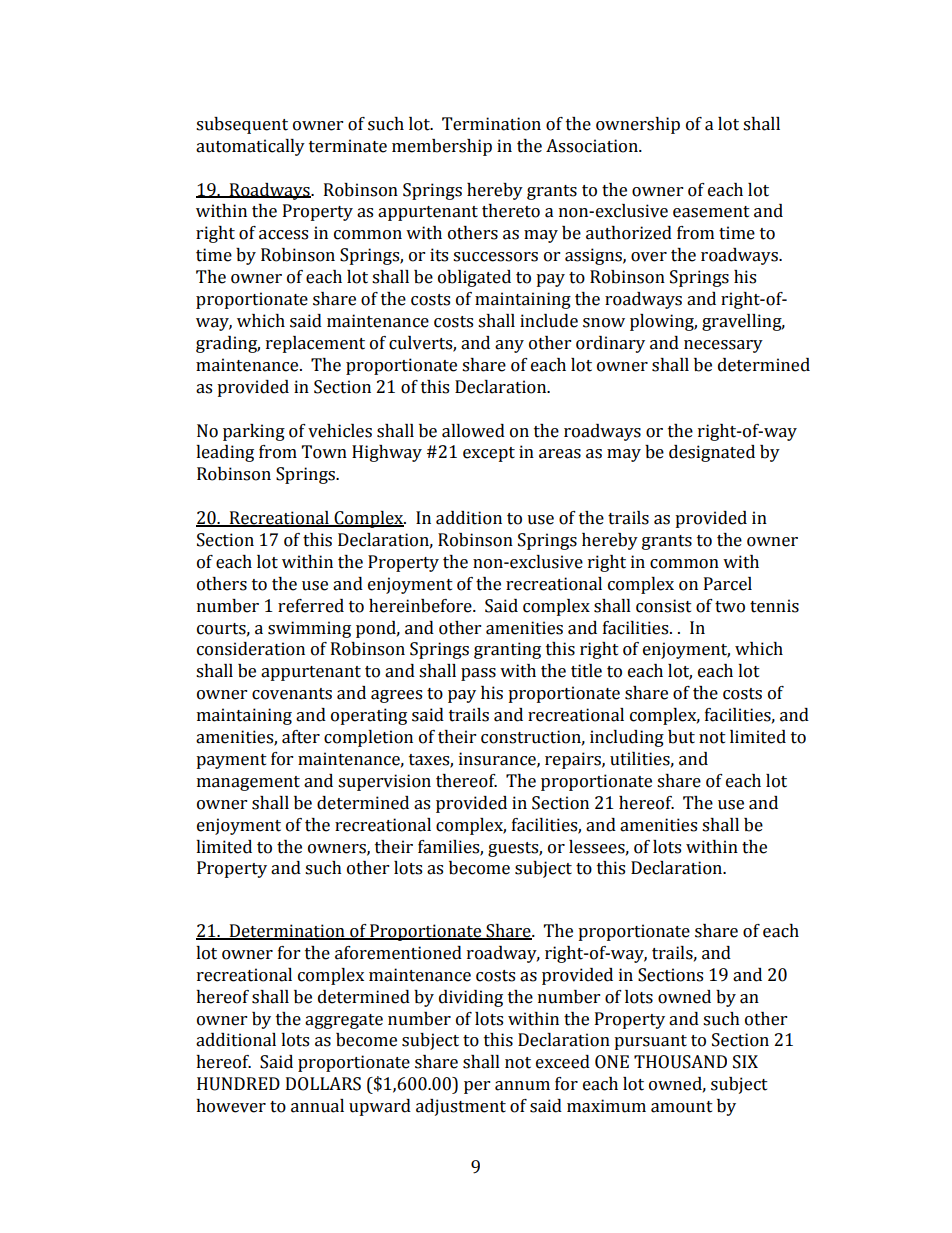 The width and height of the screenshot is (952, 1233). Describe the element at coordinates (712, 453) in the screenshot. I see `designated` at that location.
